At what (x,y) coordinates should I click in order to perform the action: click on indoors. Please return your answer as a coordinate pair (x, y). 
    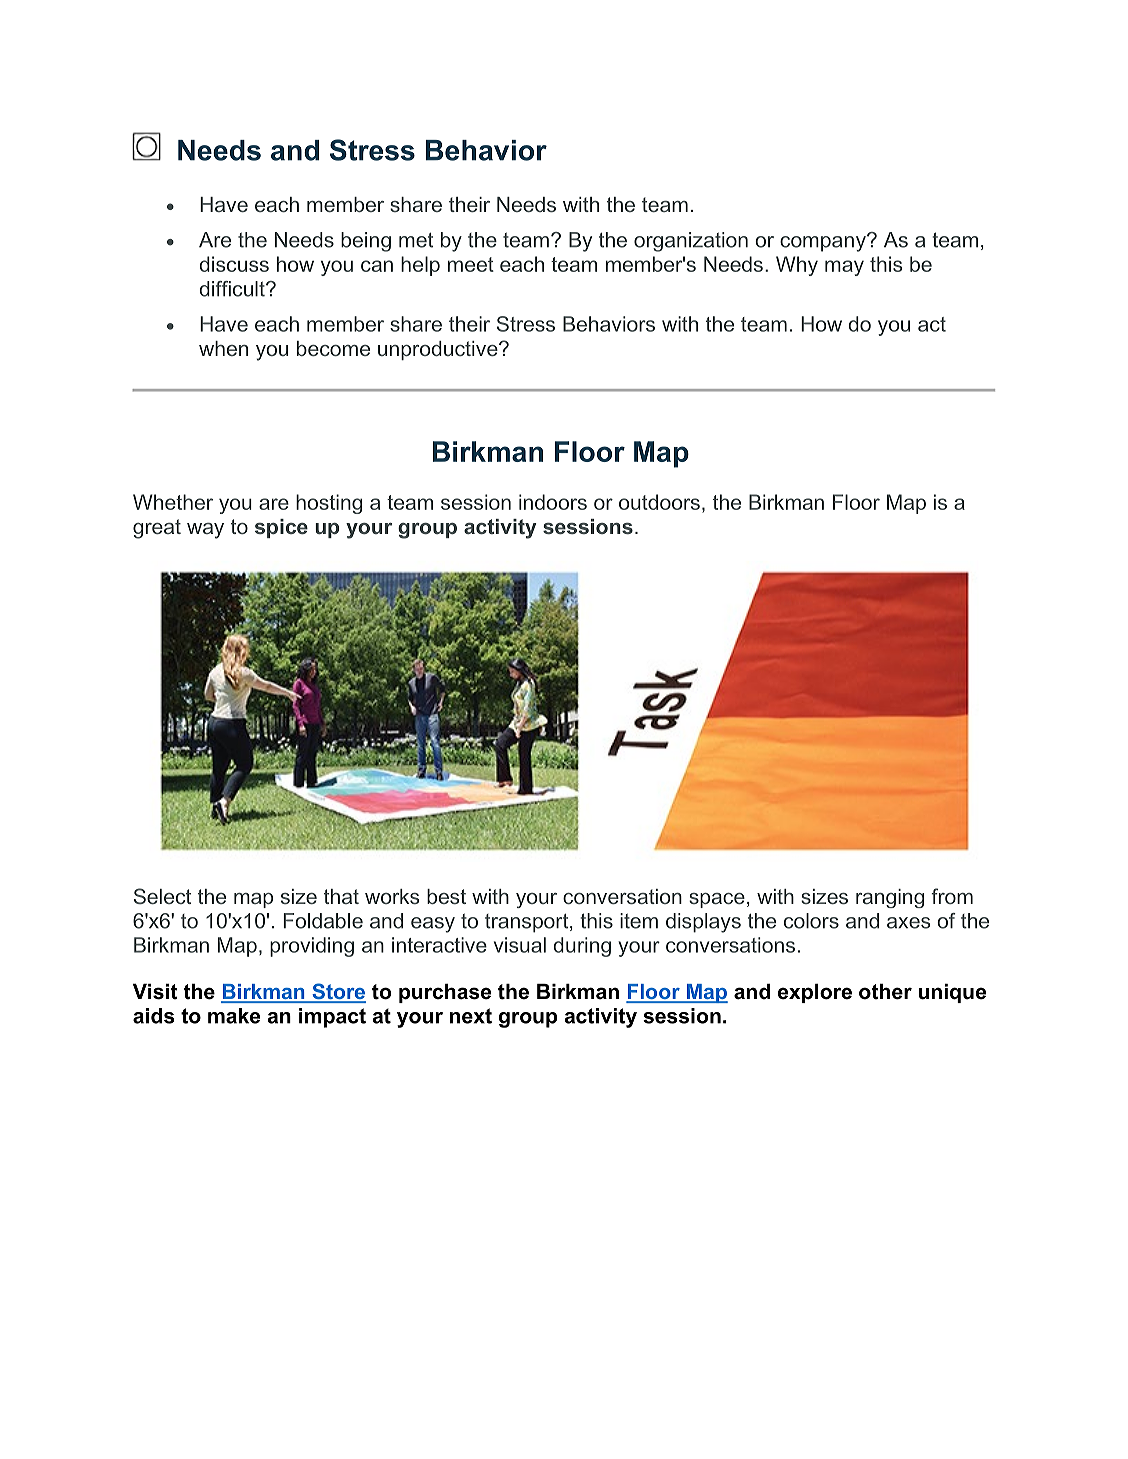
    Looking at the image, I should click on (553, 502).
